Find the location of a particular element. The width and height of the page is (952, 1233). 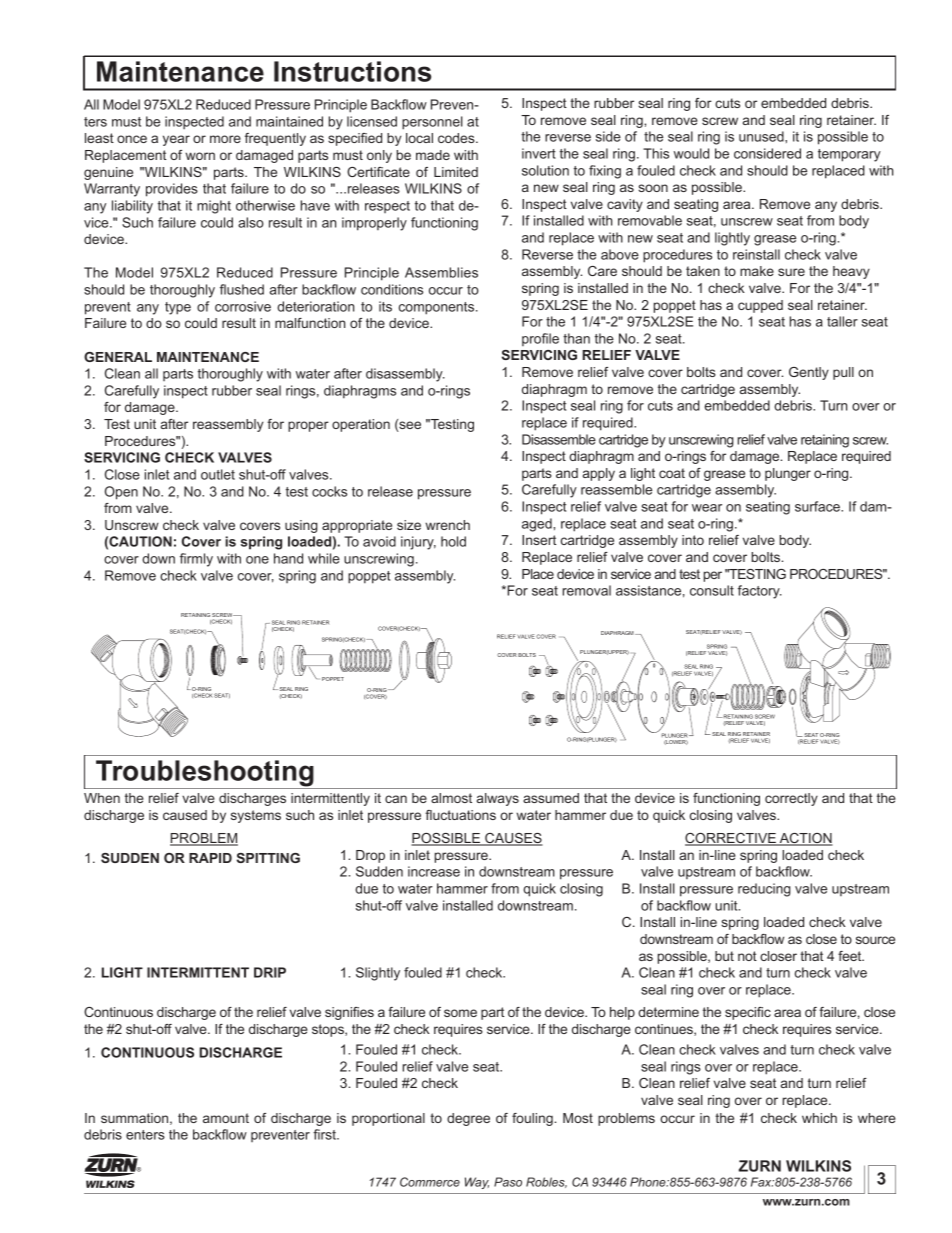

removal is located at coordinates (586, 590).
